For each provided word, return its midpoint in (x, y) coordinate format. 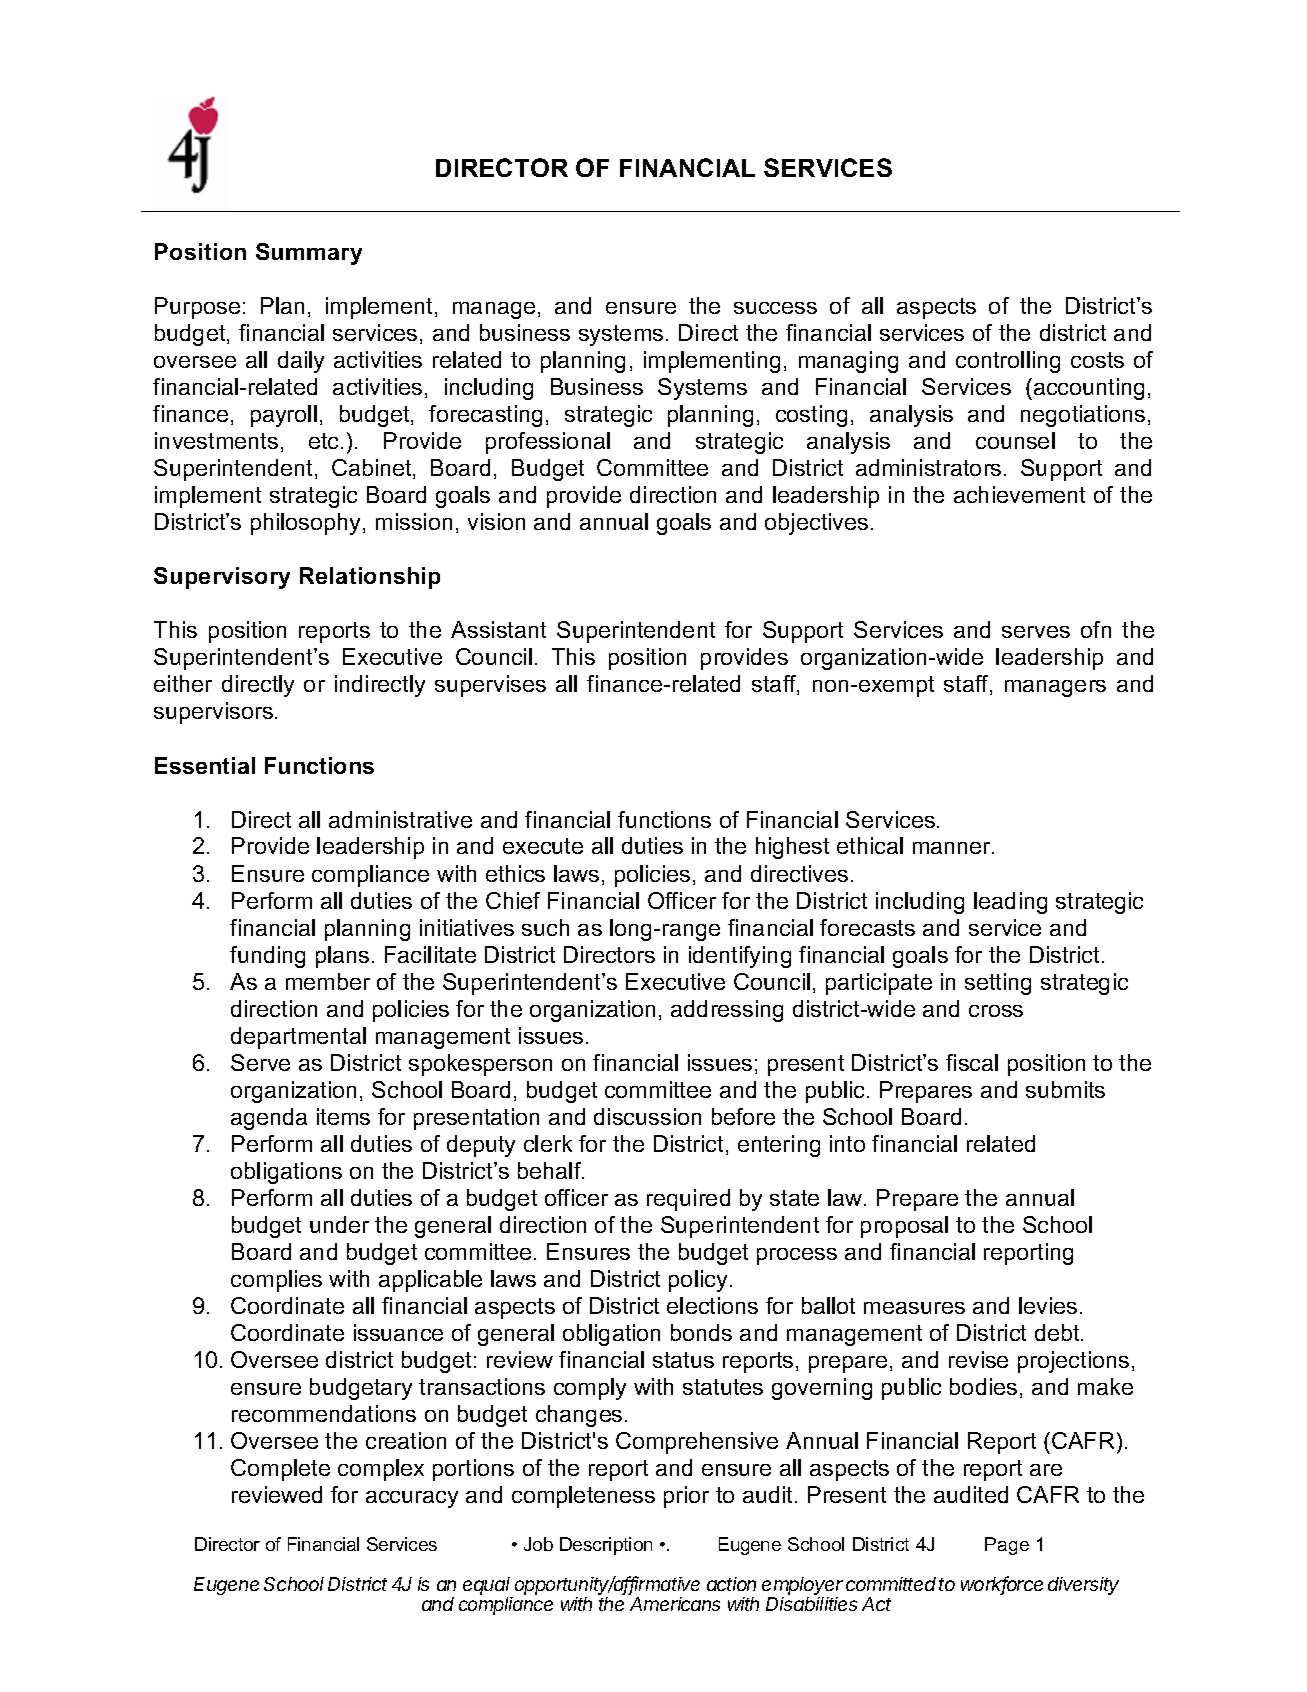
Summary (309, 254)
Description (606, 1546)
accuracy (412, 1499)
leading (1010, 903)
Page (1007, 1546)
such (545, 927)
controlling (1008, 362)
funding (267, 957)
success (775, 308)
